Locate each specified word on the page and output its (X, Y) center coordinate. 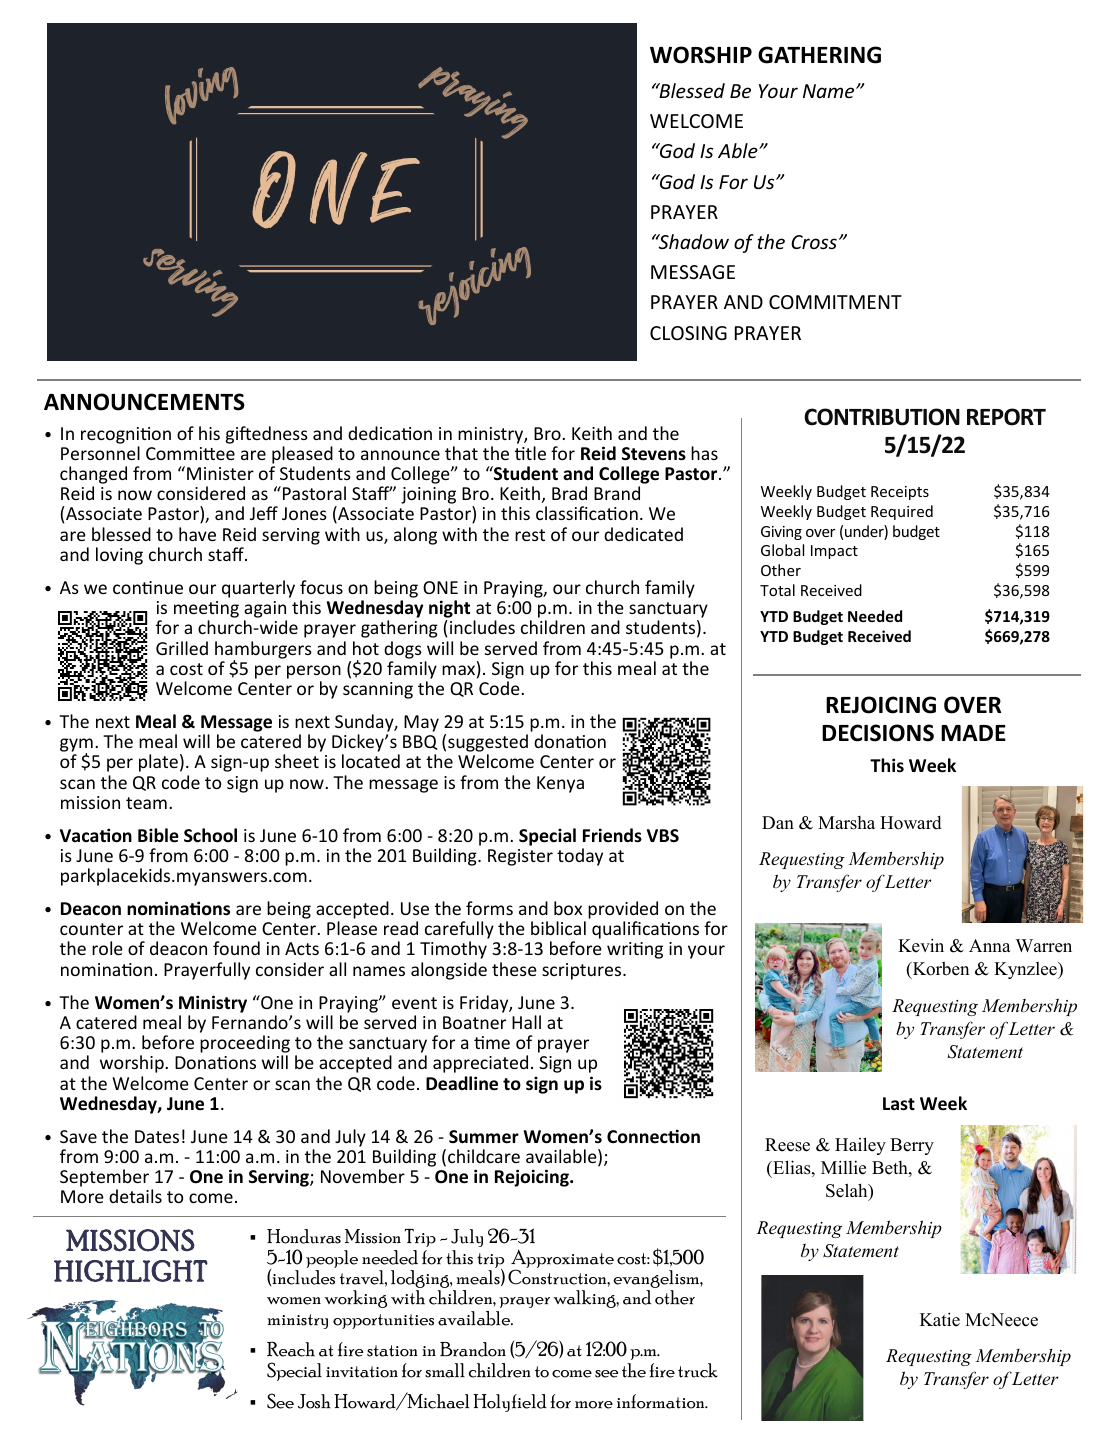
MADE (973, 733)
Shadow (692, 241)
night (449, 610)
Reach (291, 1349)
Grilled (182, 648)
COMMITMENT (835, 302)
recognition (126, 435)
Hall (526, 1022)
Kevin (921, 945)
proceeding (245, 1045)
